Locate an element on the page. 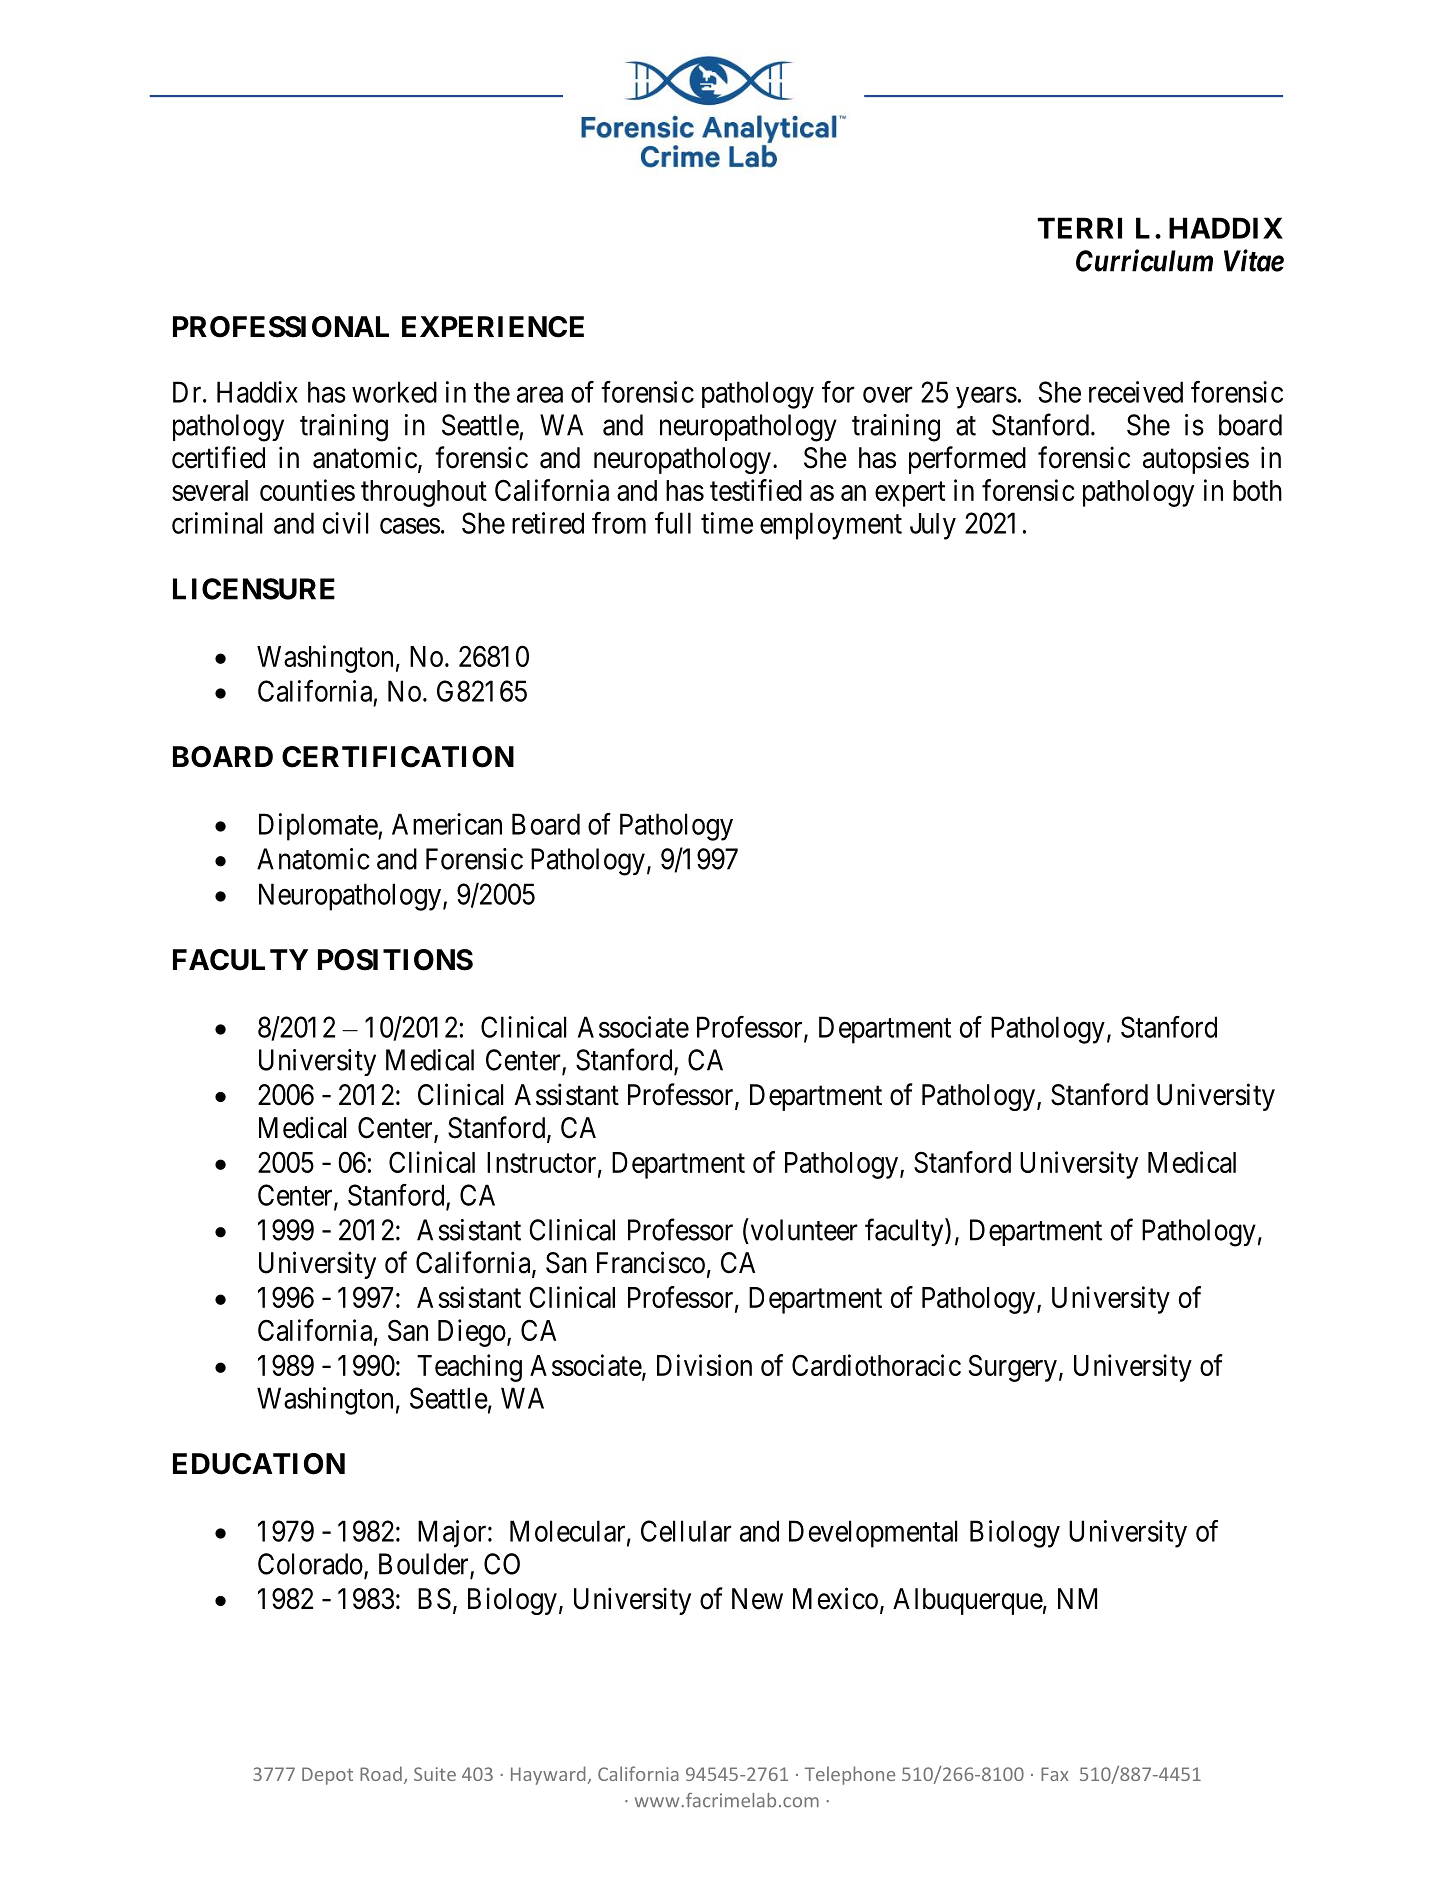 The height and width of the document is (1881, 1454). PROFESSIONAL is located at coordinates (281, 327).
